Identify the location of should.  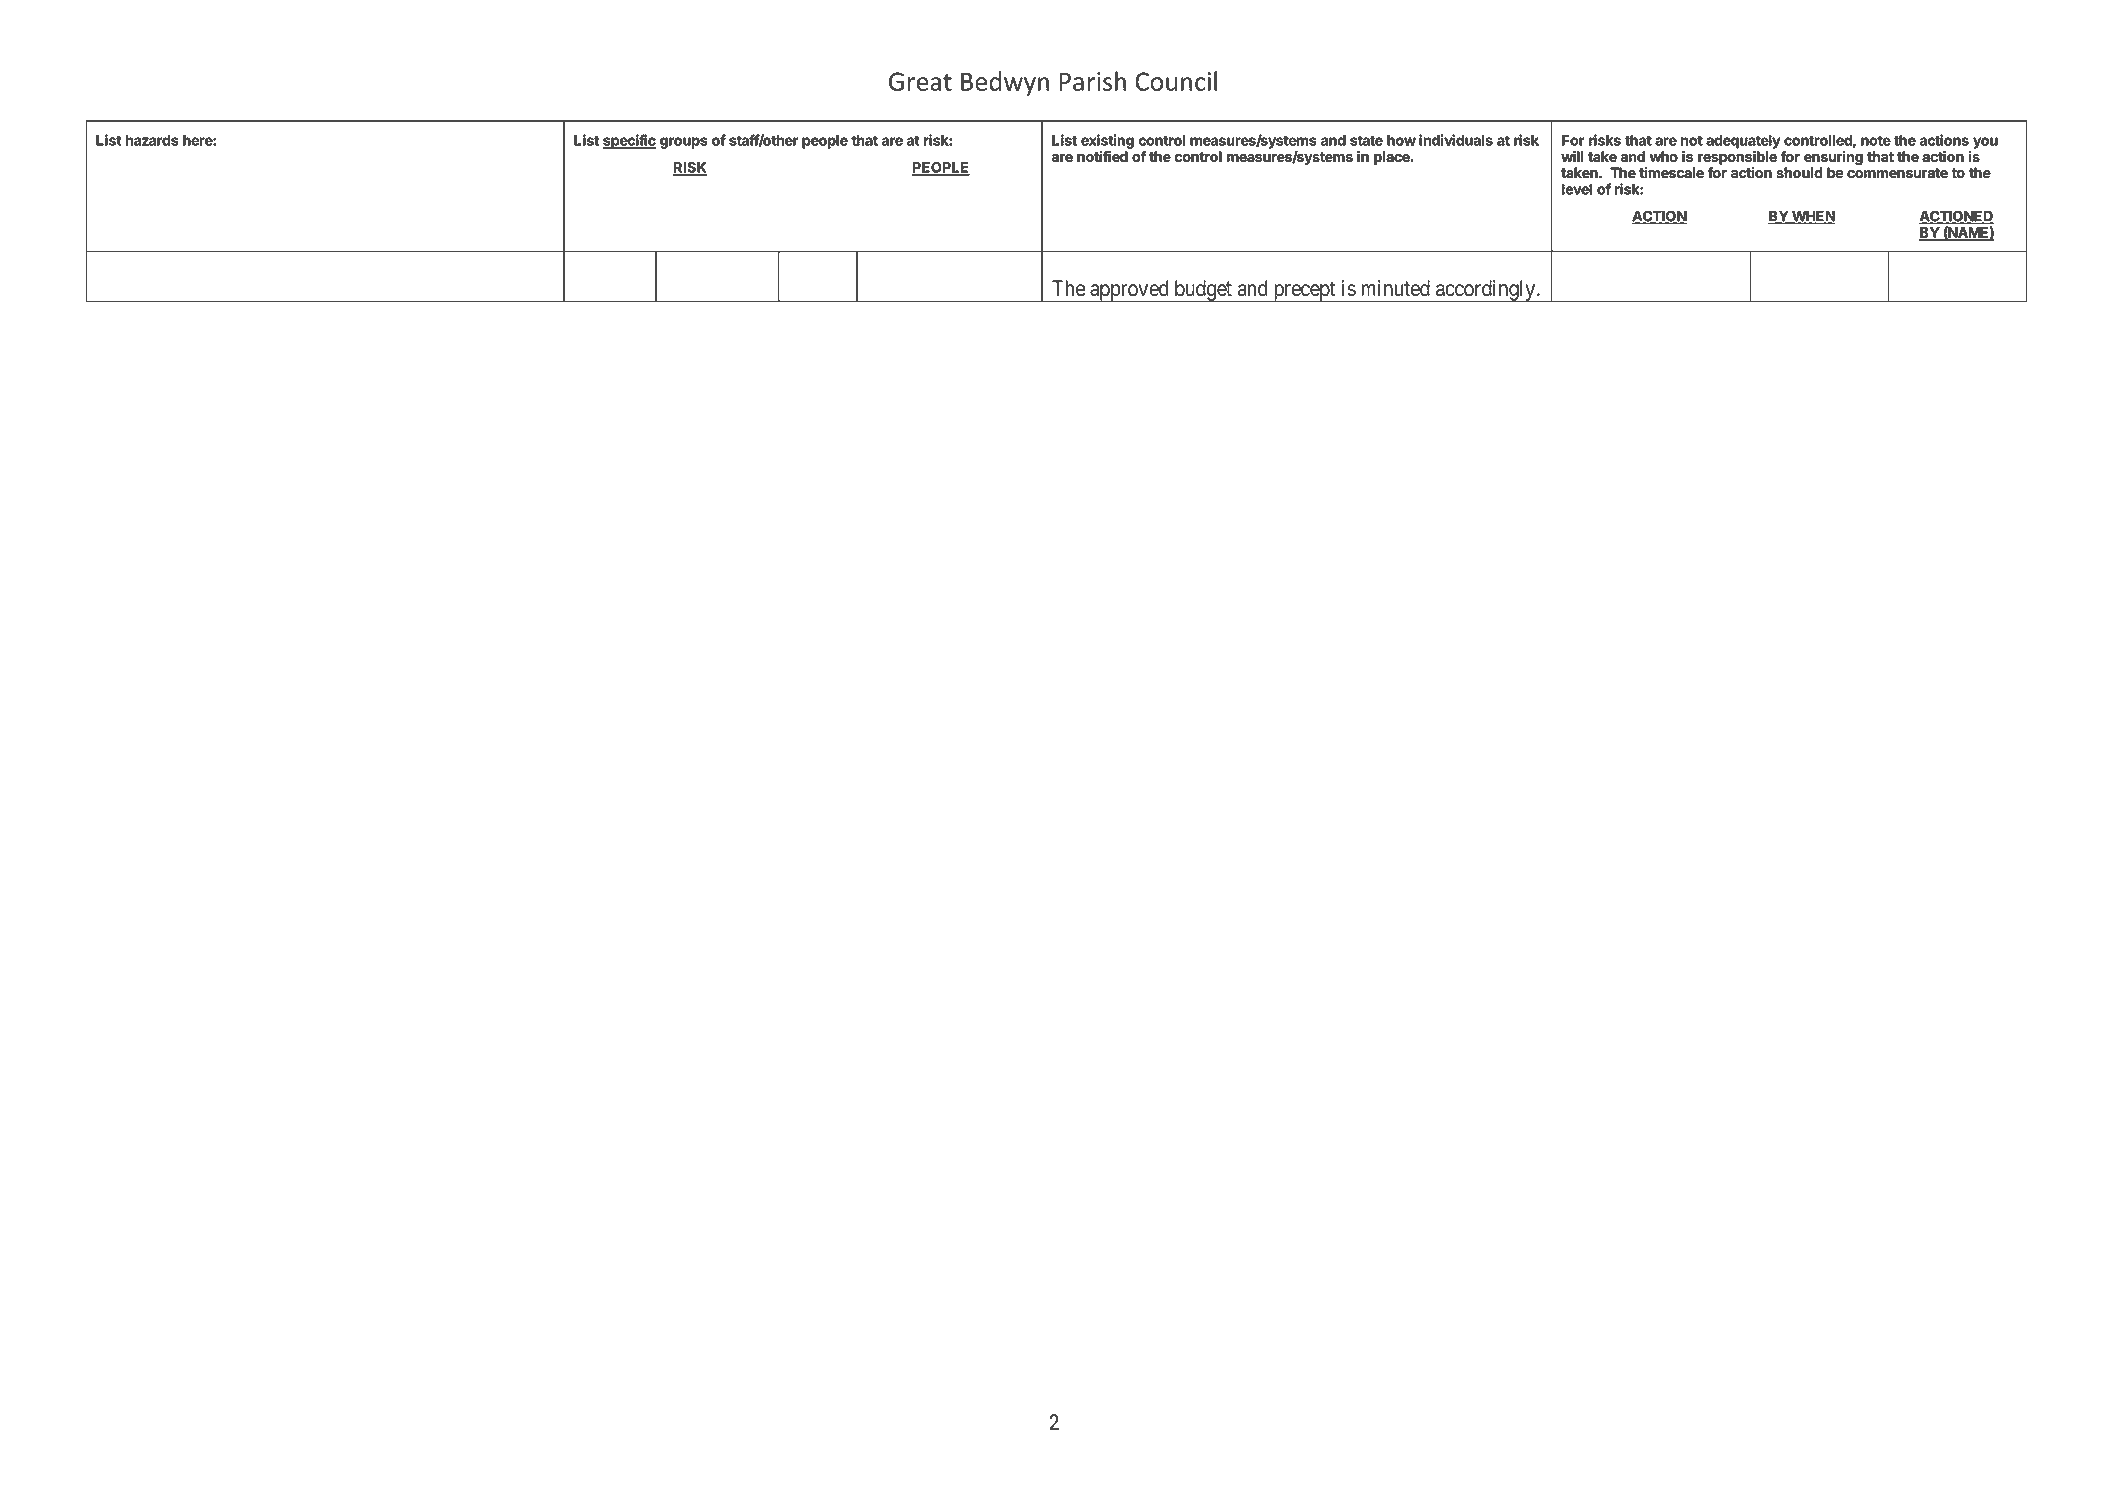
(1800, 172).
